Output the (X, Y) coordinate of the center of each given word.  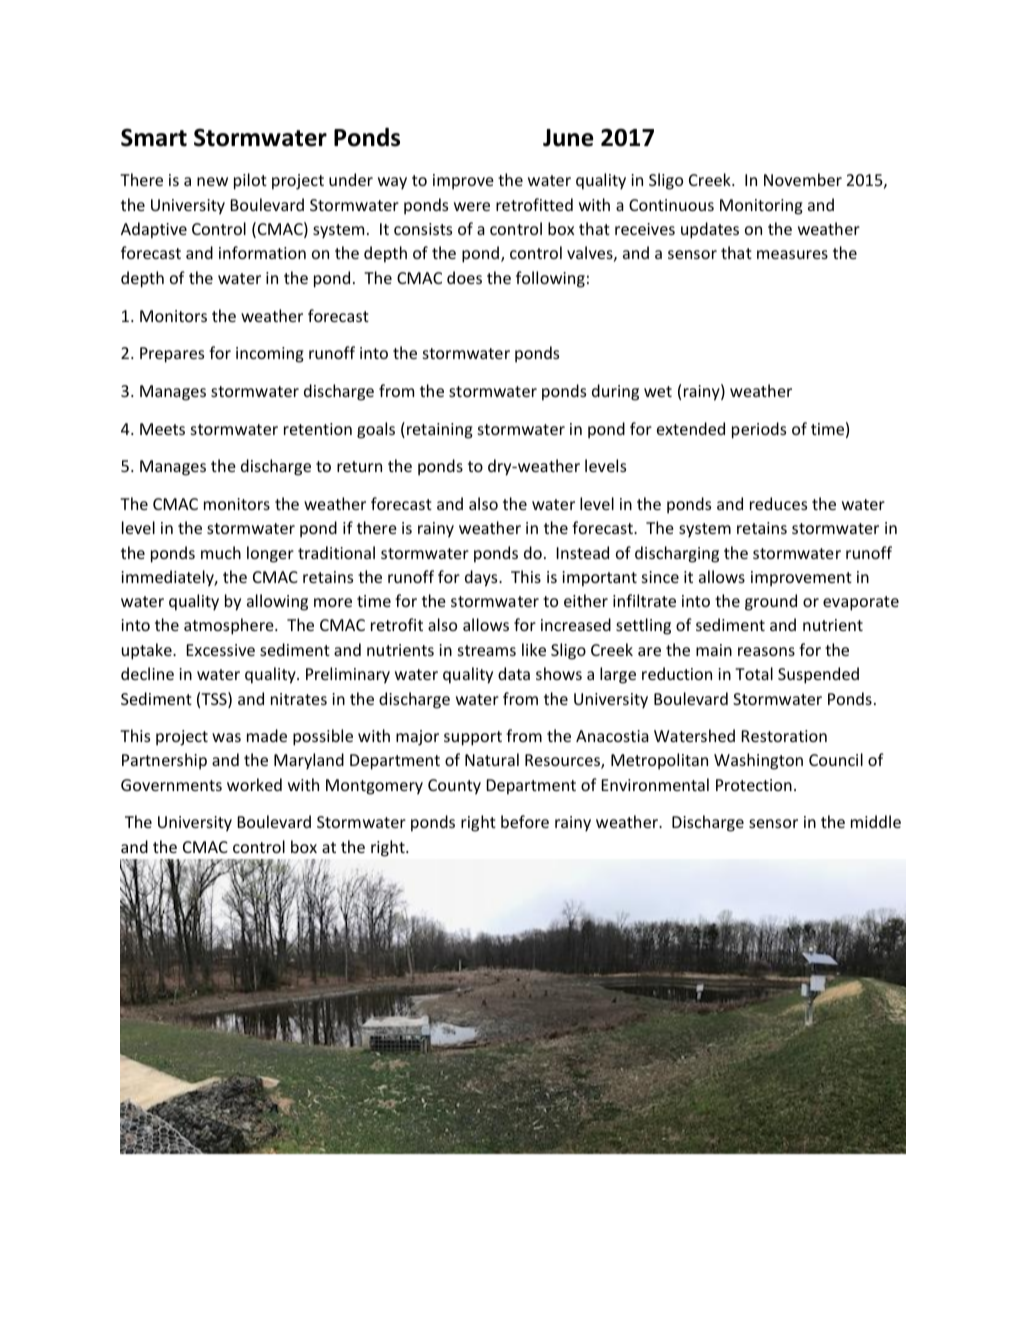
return (359, 466)
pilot (250, 181)
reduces (778, 503)
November (803, 179)
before (525, 821)
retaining (440, 431)
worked (254, 784)
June (568, 138)
